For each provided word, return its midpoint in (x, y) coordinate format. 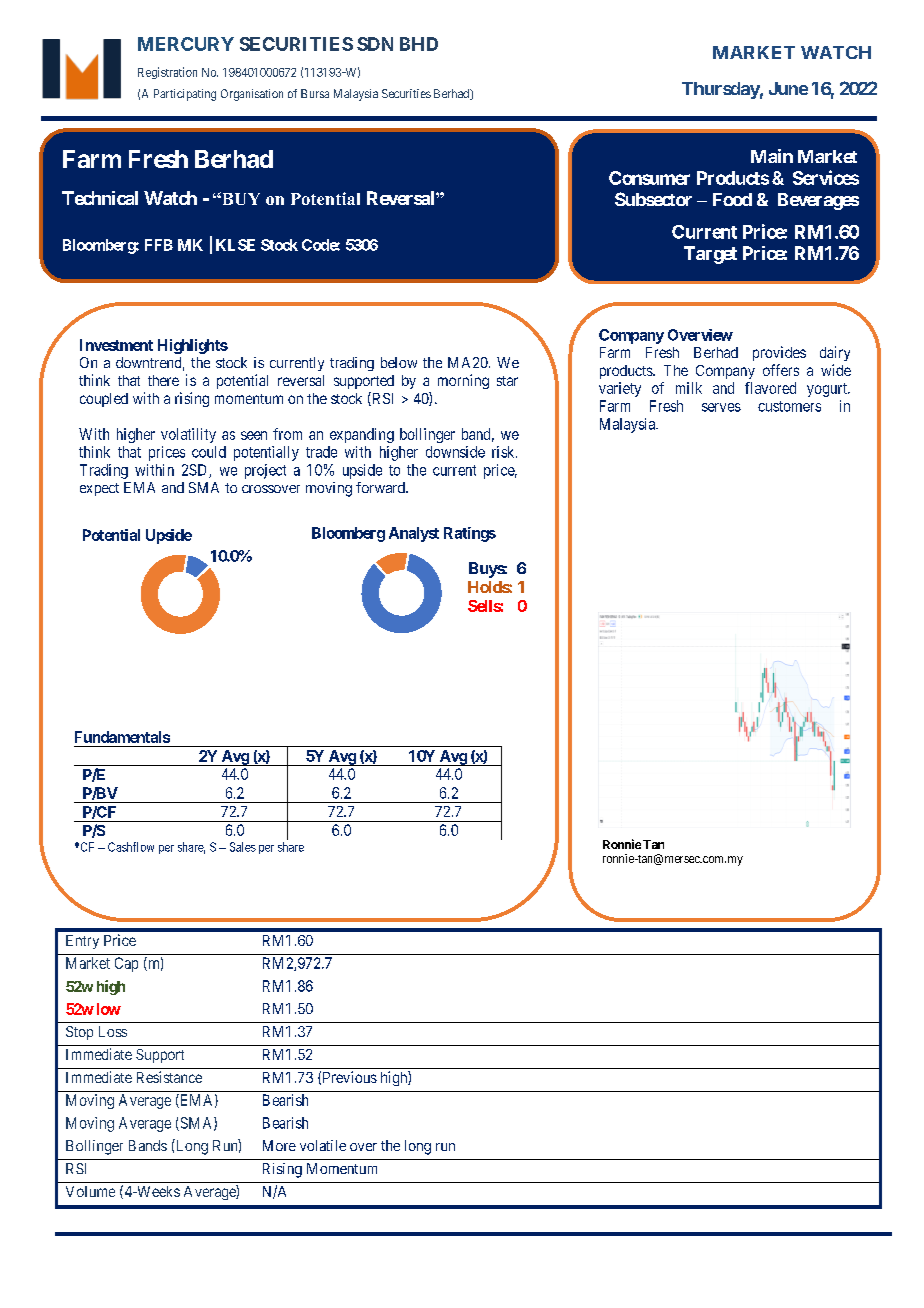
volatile (323, 1145)
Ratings (470, 534)
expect (99, 489)
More (279, 1145)
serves (721, 407)
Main (772, 156)
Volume (90, 1191)
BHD (419, 44)
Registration (167, 73)
